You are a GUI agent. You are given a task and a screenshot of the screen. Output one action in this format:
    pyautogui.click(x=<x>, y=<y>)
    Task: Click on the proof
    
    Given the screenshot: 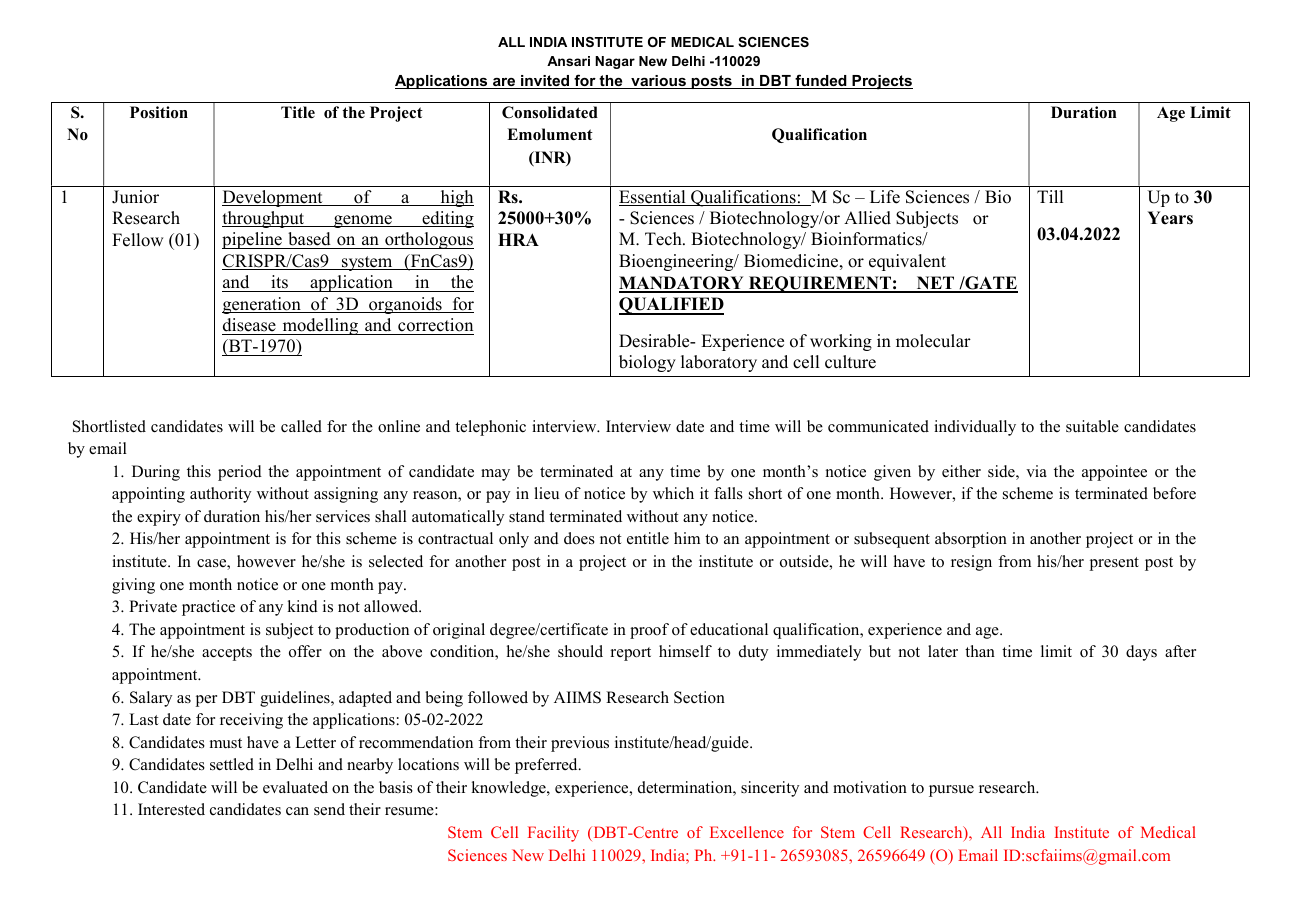 What is the action you would take?
    pyautogui.click(x=649, y=631)
